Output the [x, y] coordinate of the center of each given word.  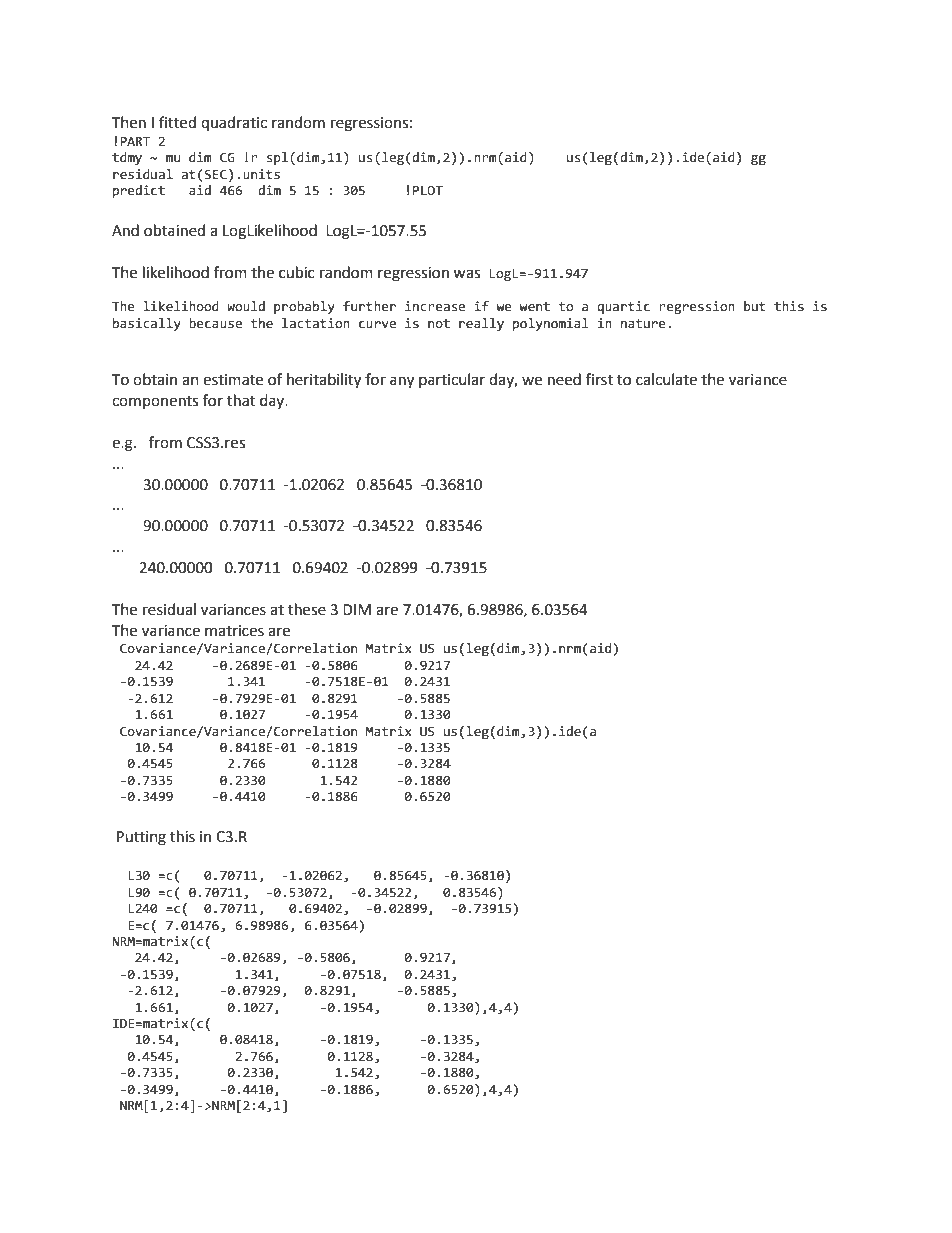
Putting [141, 838]
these [307, 609]
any [402, 382]
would [246, 306]
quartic [623, 307]
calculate [666, 379]
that [241, 400]
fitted [177, 122]
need [564, 379]
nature [643, 324]
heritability [324, 381]
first [599, 379]
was [466, 274]
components [155, 402]
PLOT [428, 190]
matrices [234, 631]
